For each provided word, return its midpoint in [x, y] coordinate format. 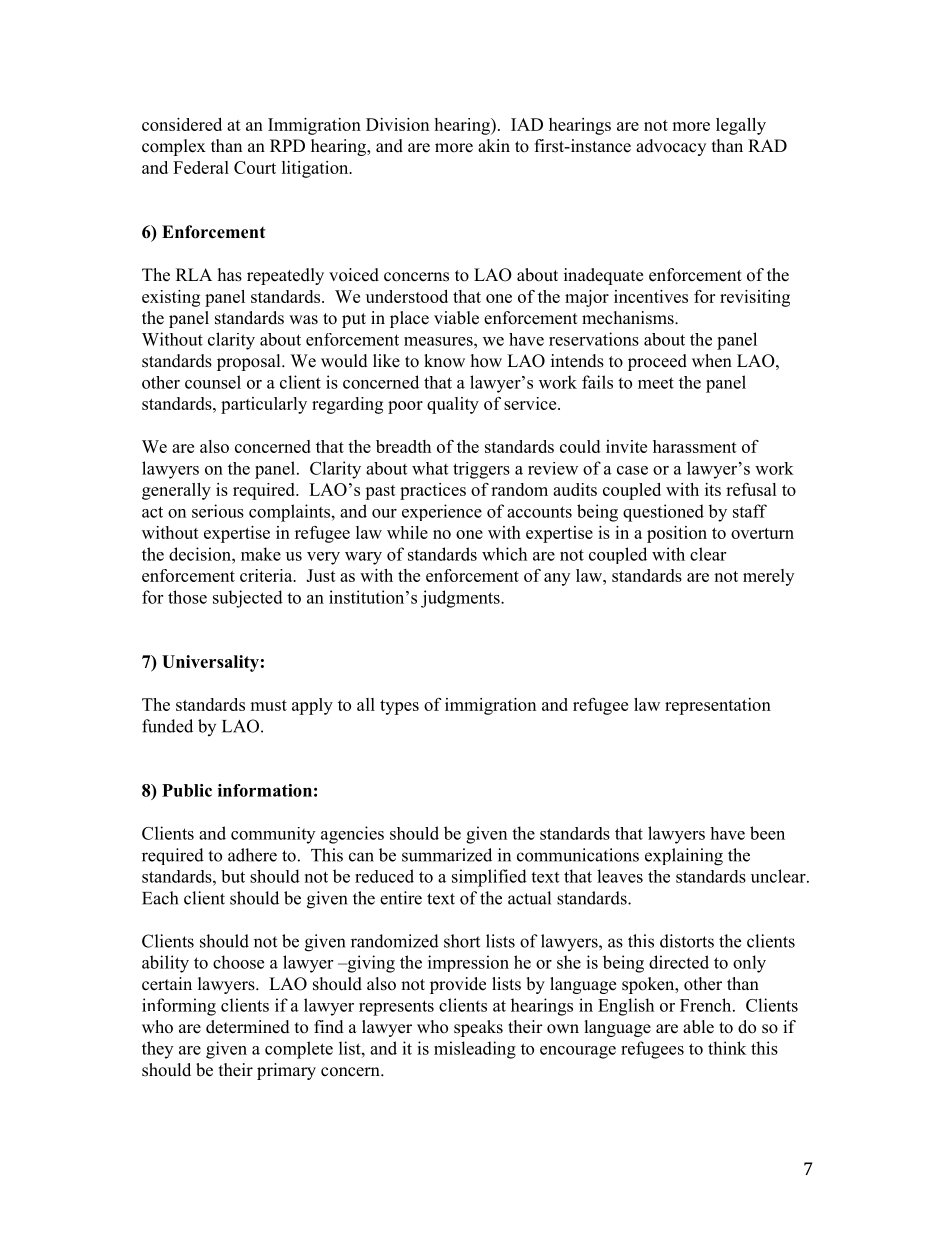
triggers [481, 470]
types [399, 707]
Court [255, 167]
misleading [475, 1050]
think [727, 1048]
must [268, 705]
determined [248, 1027]
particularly [264, 405]
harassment [695, 446]
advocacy [671, 147]
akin [494, 145]
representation [718, 706]
